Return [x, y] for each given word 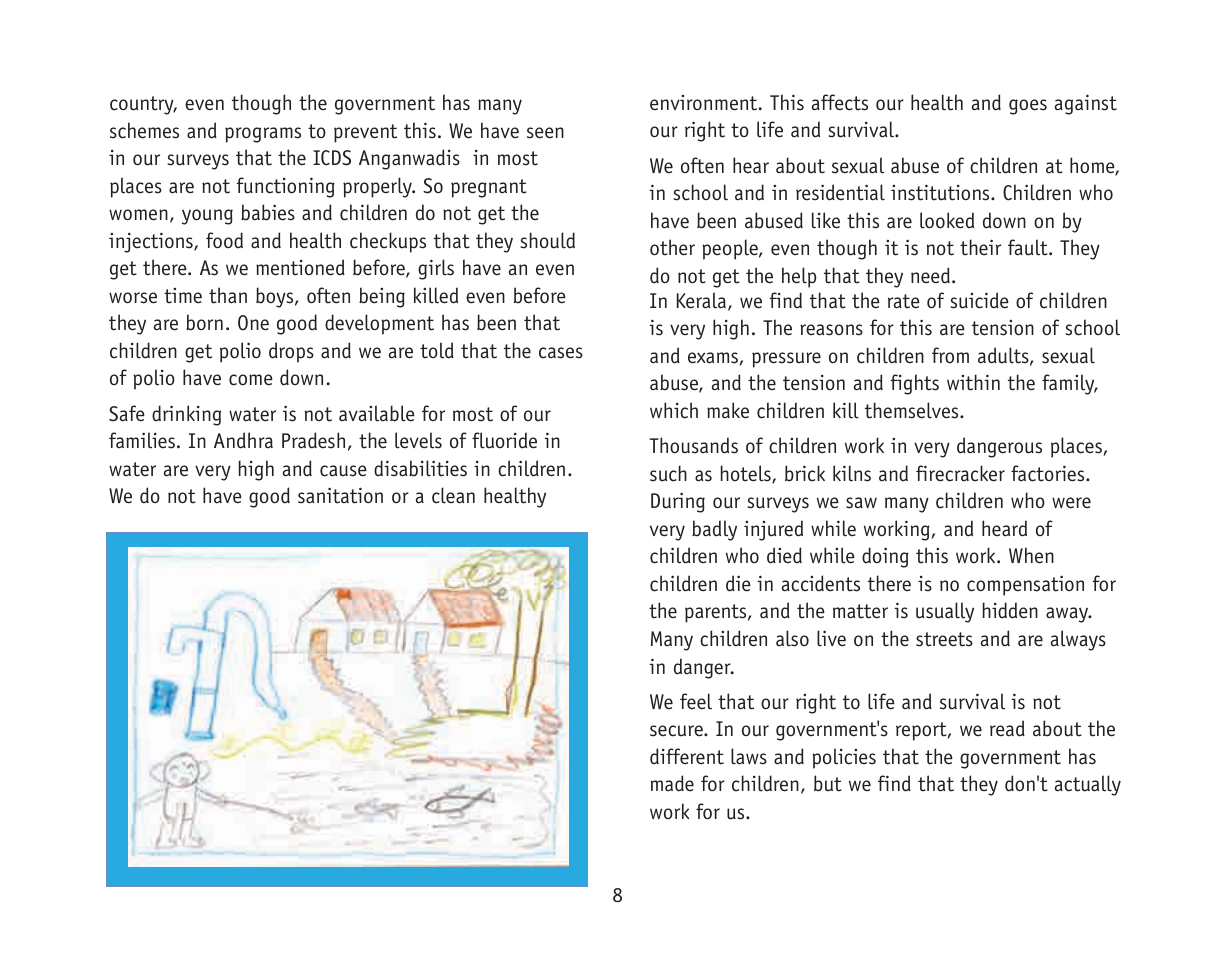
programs [263, 135]
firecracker [960, 473]
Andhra [243, 440]
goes [1028, 107]
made [672, 783]
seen [545, 133]
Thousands [694, 445]
